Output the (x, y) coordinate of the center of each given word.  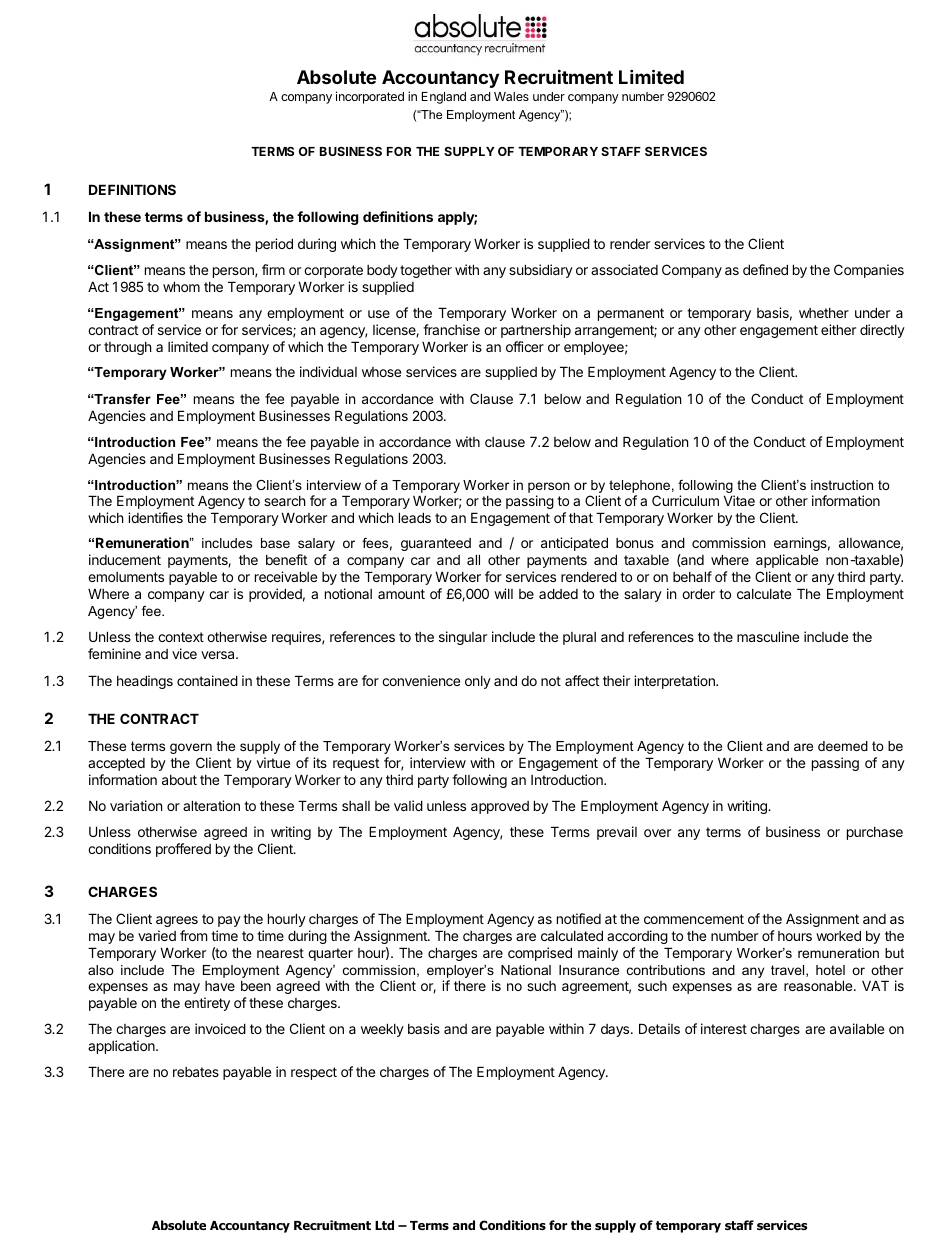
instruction (842, 485)
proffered (183, 850)
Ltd (384, 1225)
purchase (875, 833)
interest (724, 1028)
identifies (155, 517)
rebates (196, 1072)
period (274, 245)
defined (765, 269)
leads (415, 517)
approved (500, 807)
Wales (511, 96)
